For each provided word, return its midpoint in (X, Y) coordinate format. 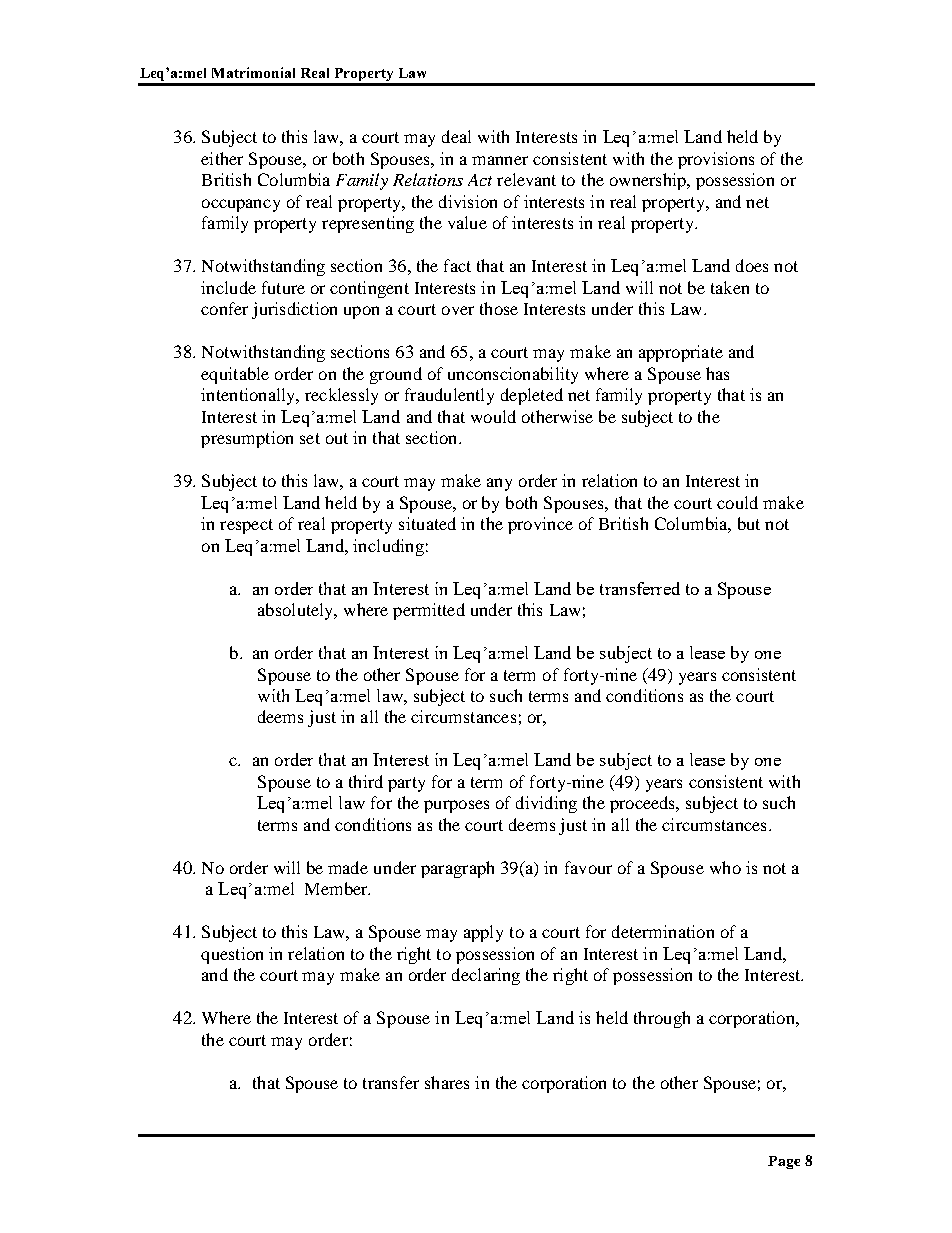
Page (784, 1162)
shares (447, 1082)
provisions (716, 160)
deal (456, 136)
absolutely (297, 611)
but (749, 523)
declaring (486, 976)
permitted (429, 611)
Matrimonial (253, 72)
